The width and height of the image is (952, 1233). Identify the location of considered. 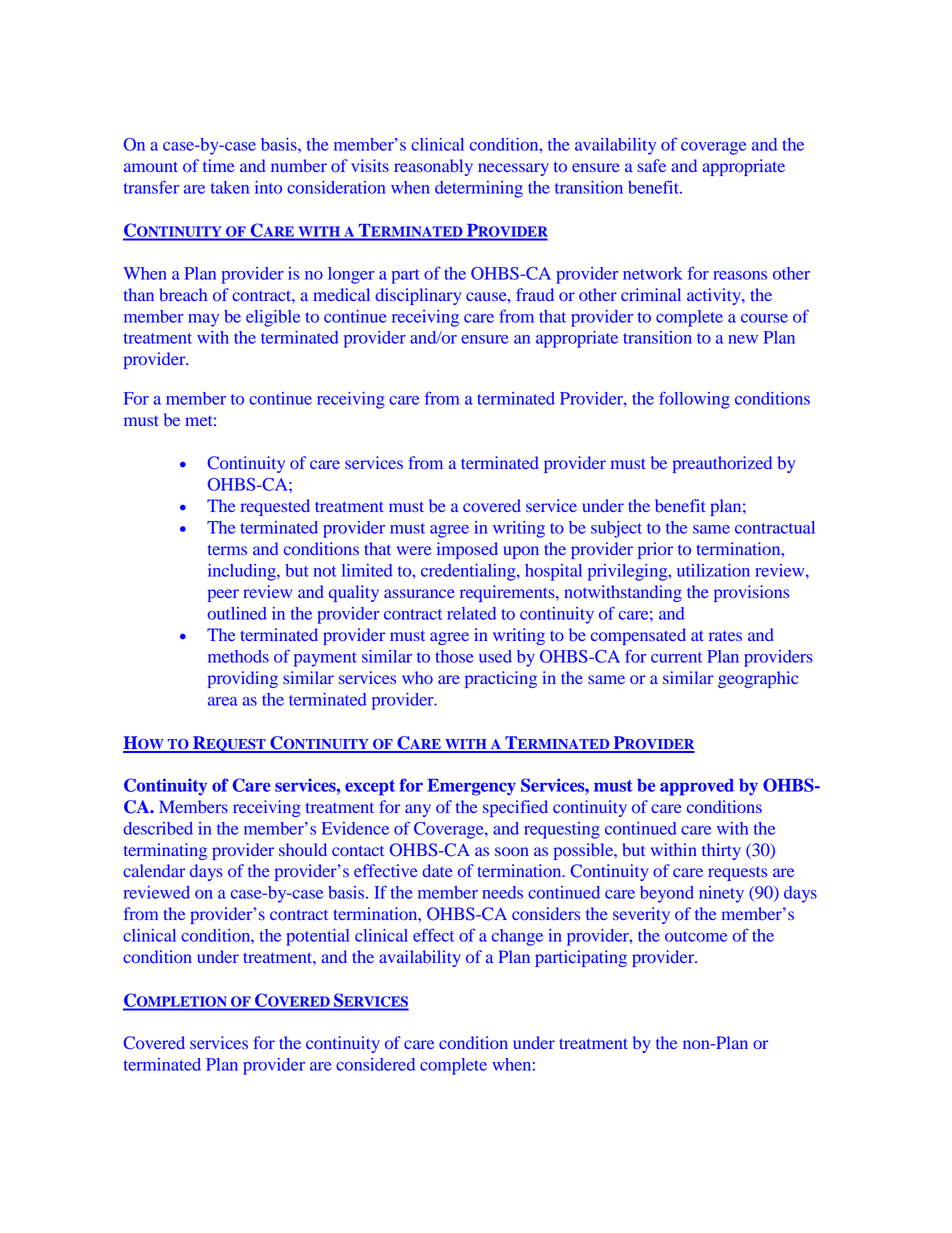
(375, 1064).
